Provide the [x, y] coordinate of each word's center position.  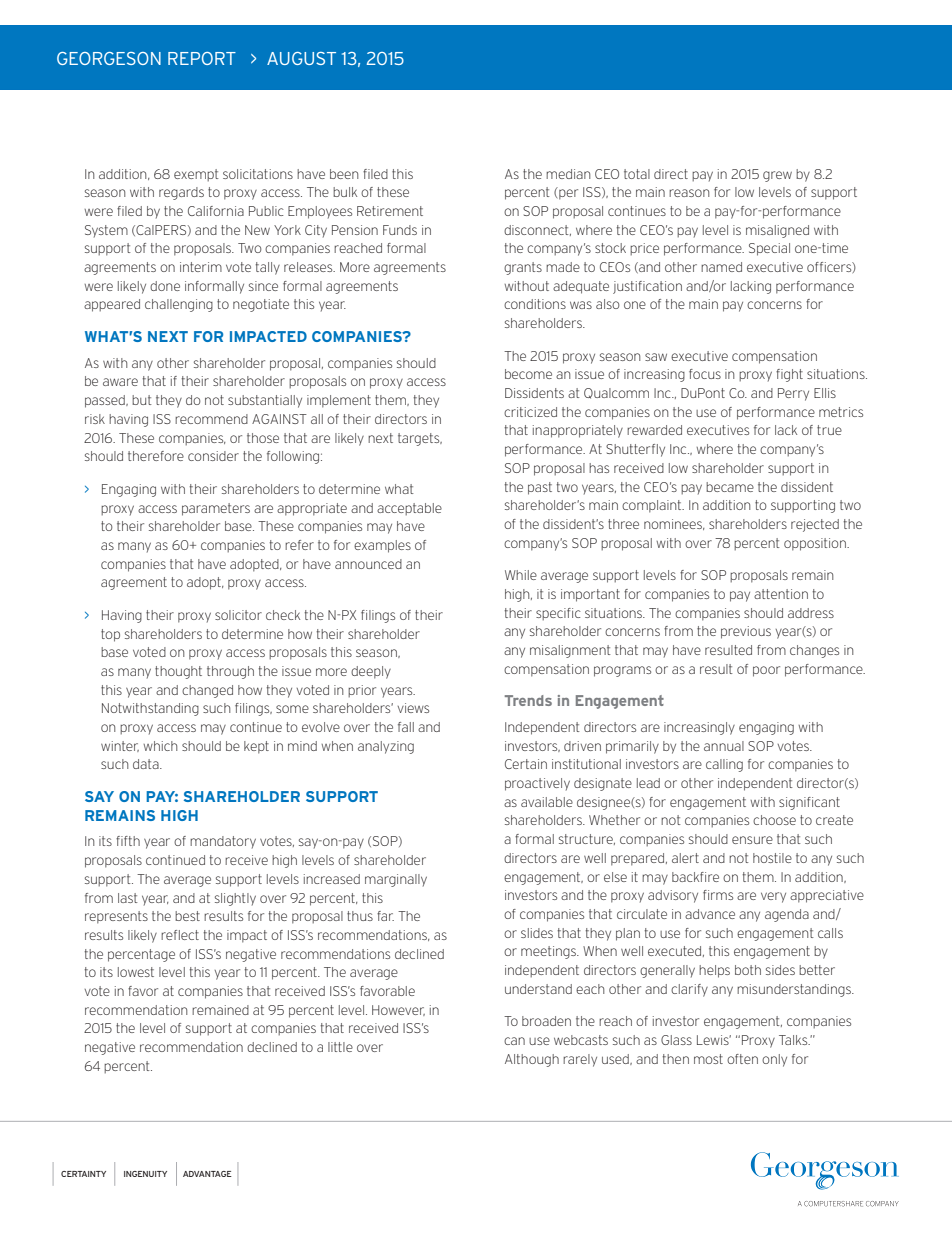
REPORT [202, 58]
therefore [156, 456]
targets [420, 439]
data [147, 764]
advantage [207, 1174]
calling [724, 765]
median [568, 174]
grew [777, 176]
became [730, 487]
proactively [537, 784]
